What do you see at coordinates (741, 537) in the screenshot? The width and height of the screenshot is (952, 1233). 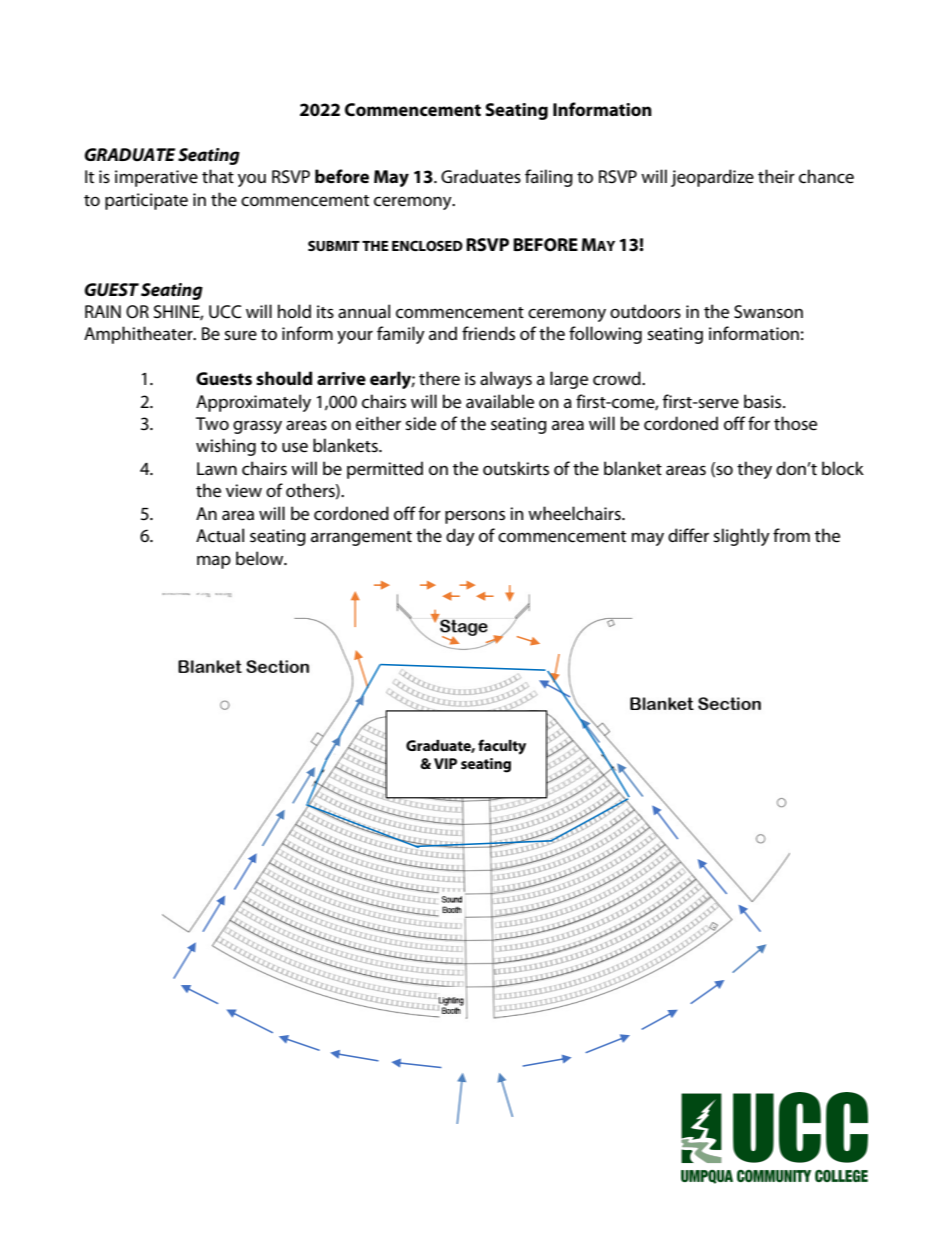 I see `slightly` at bounding box center [741, 537].
